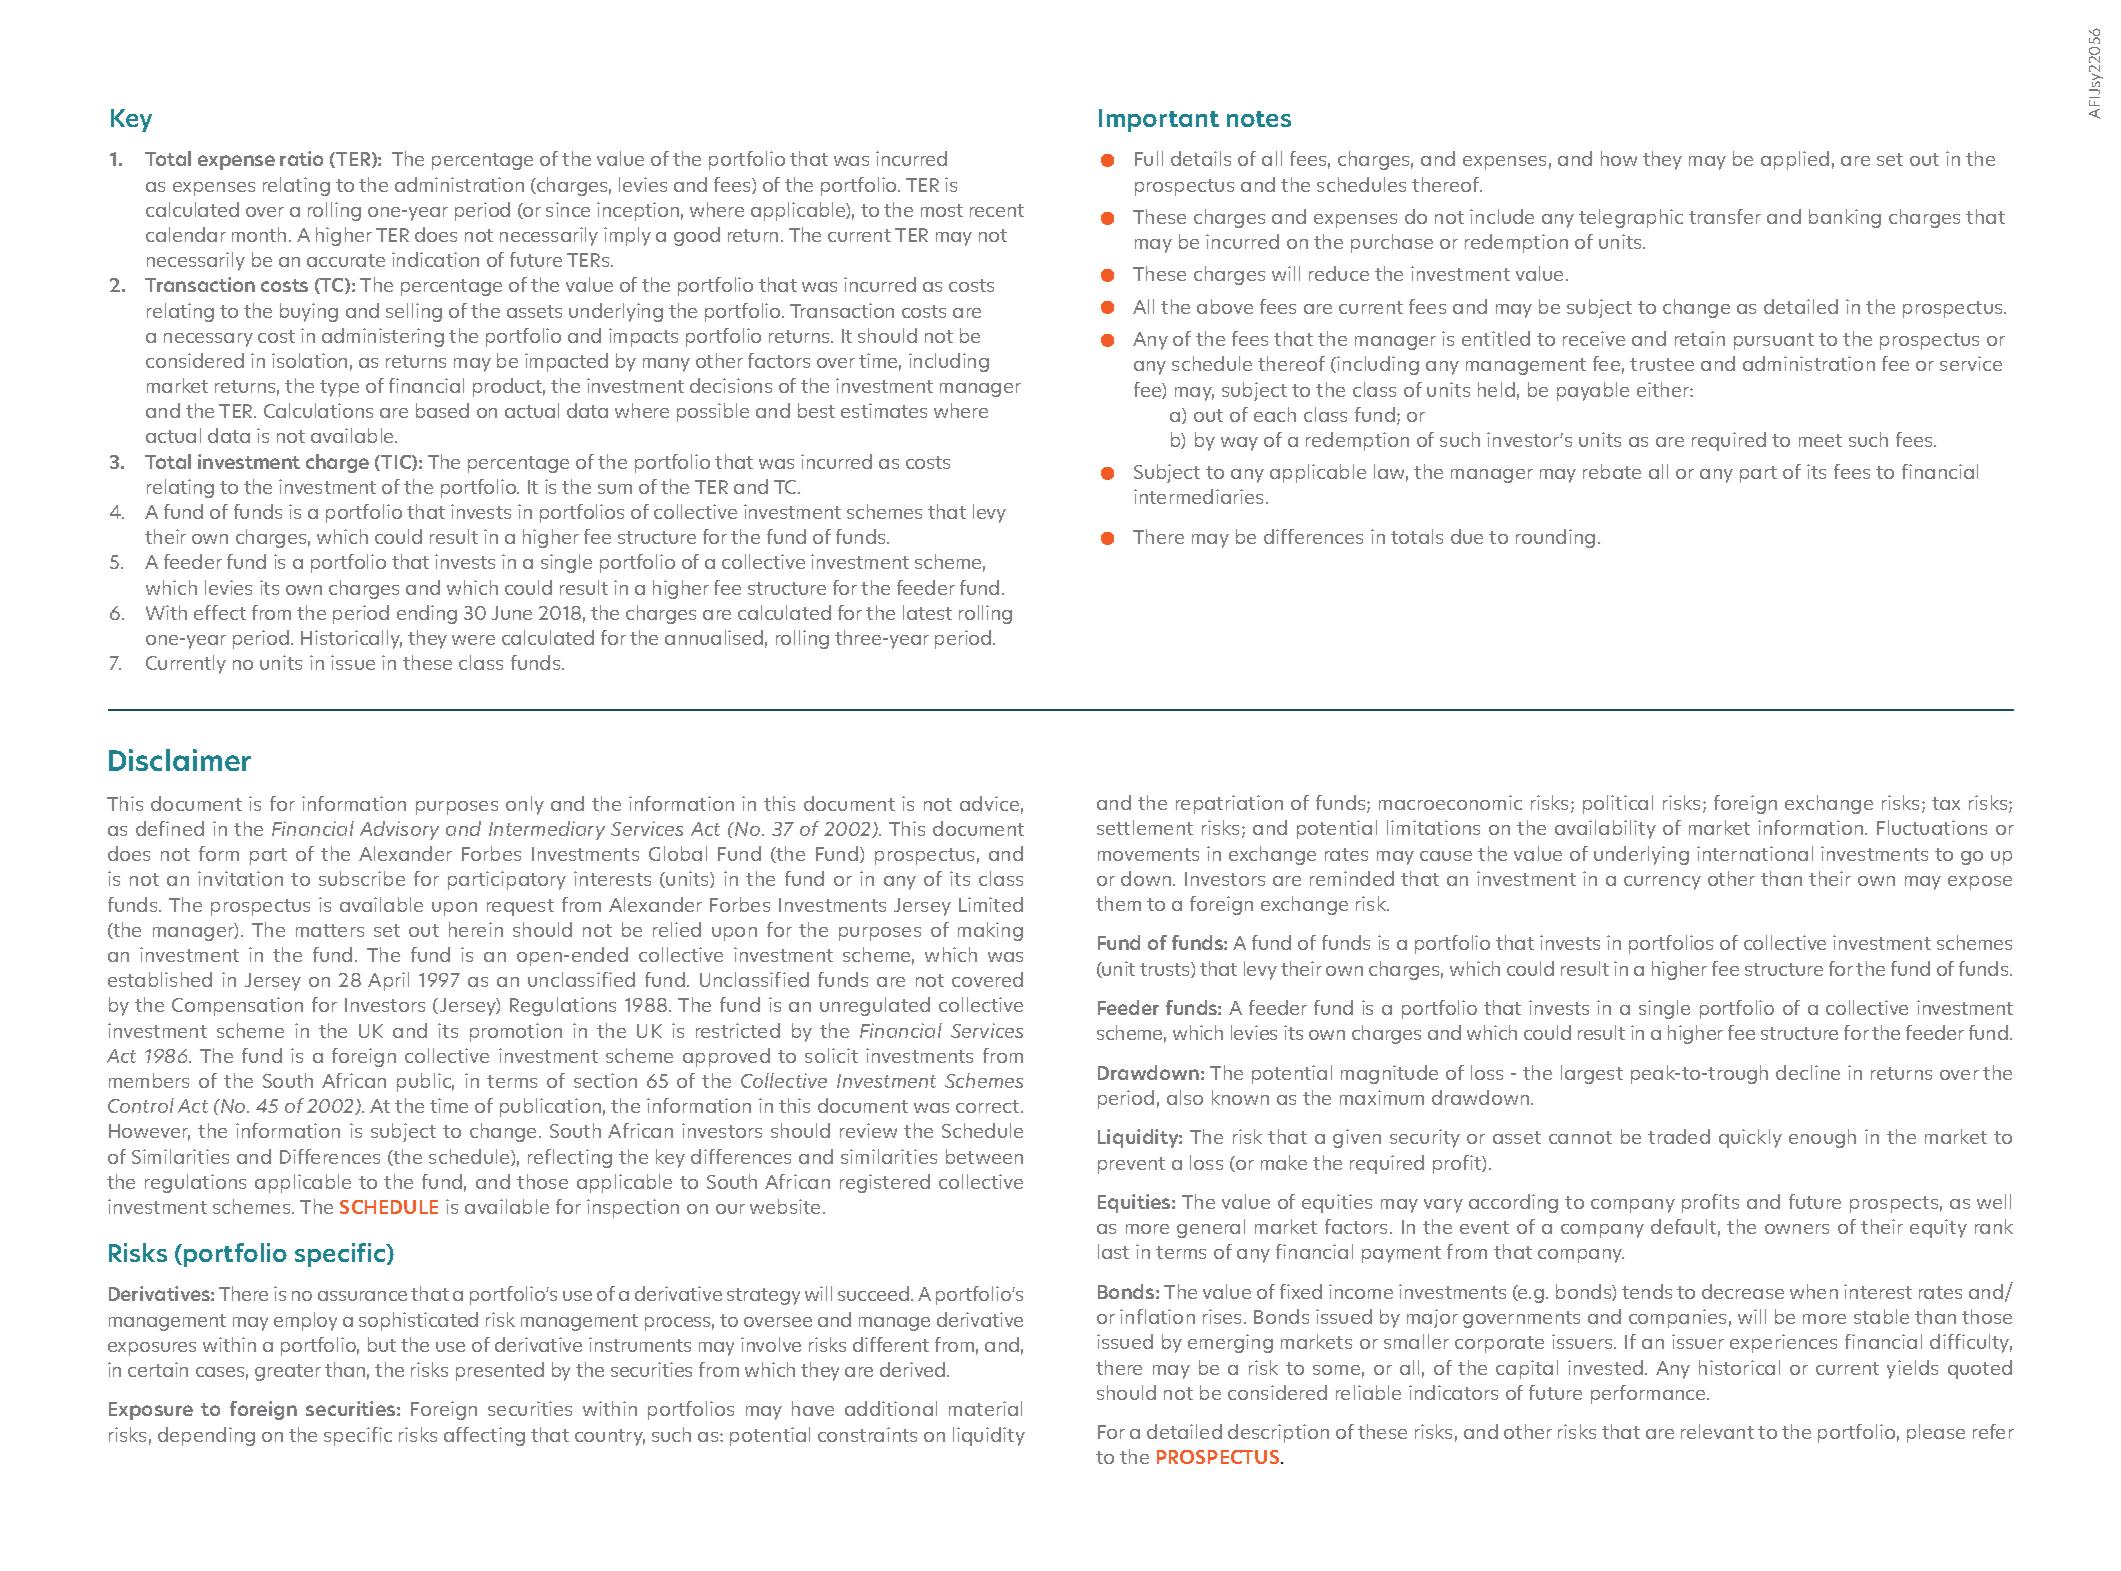 The width and height of the screenshot is (2121, 1571). I want to click on greater, so click(288, 1372).
